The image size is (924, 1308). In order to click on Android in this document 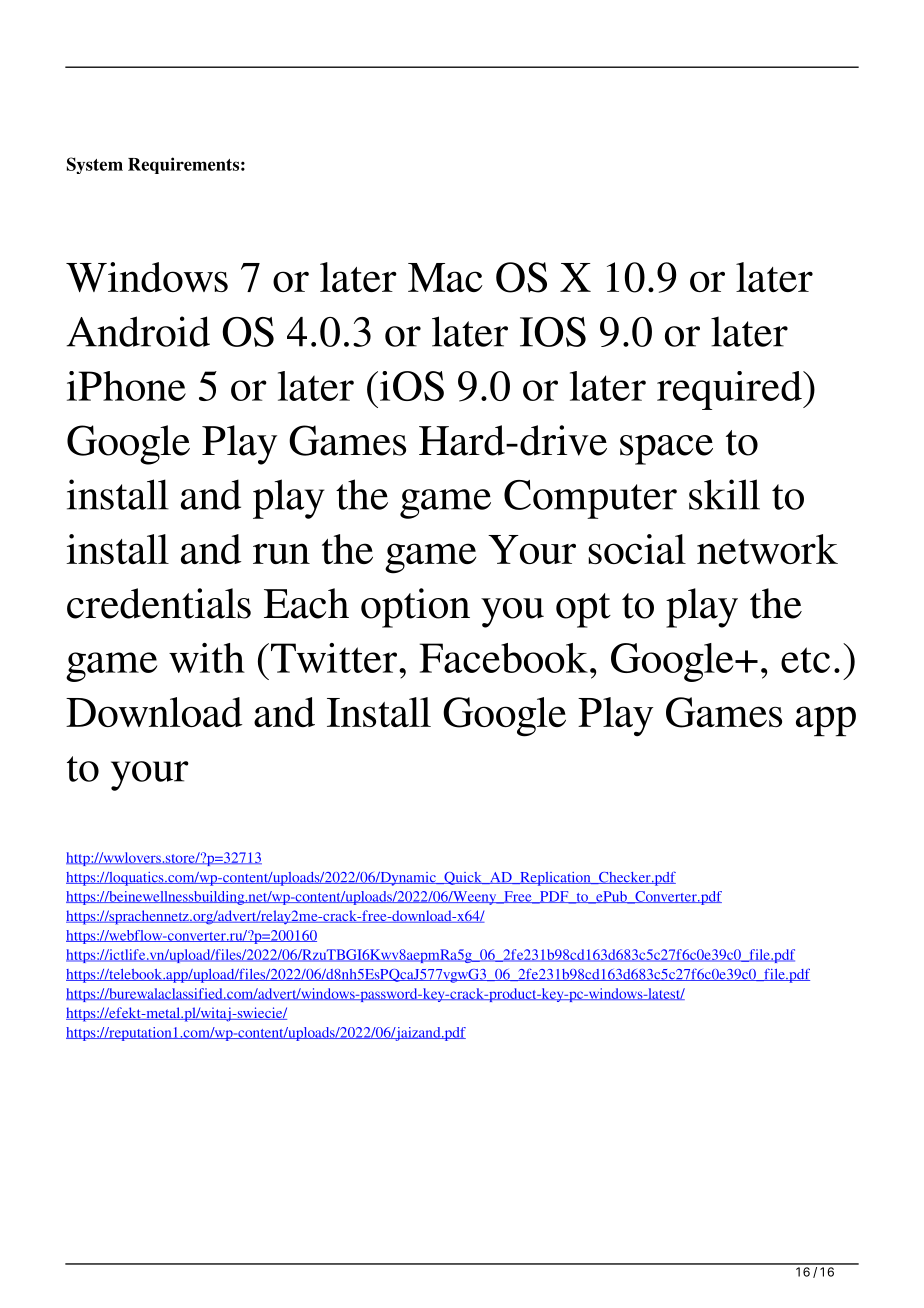, I will do `click(138, 331)`.
